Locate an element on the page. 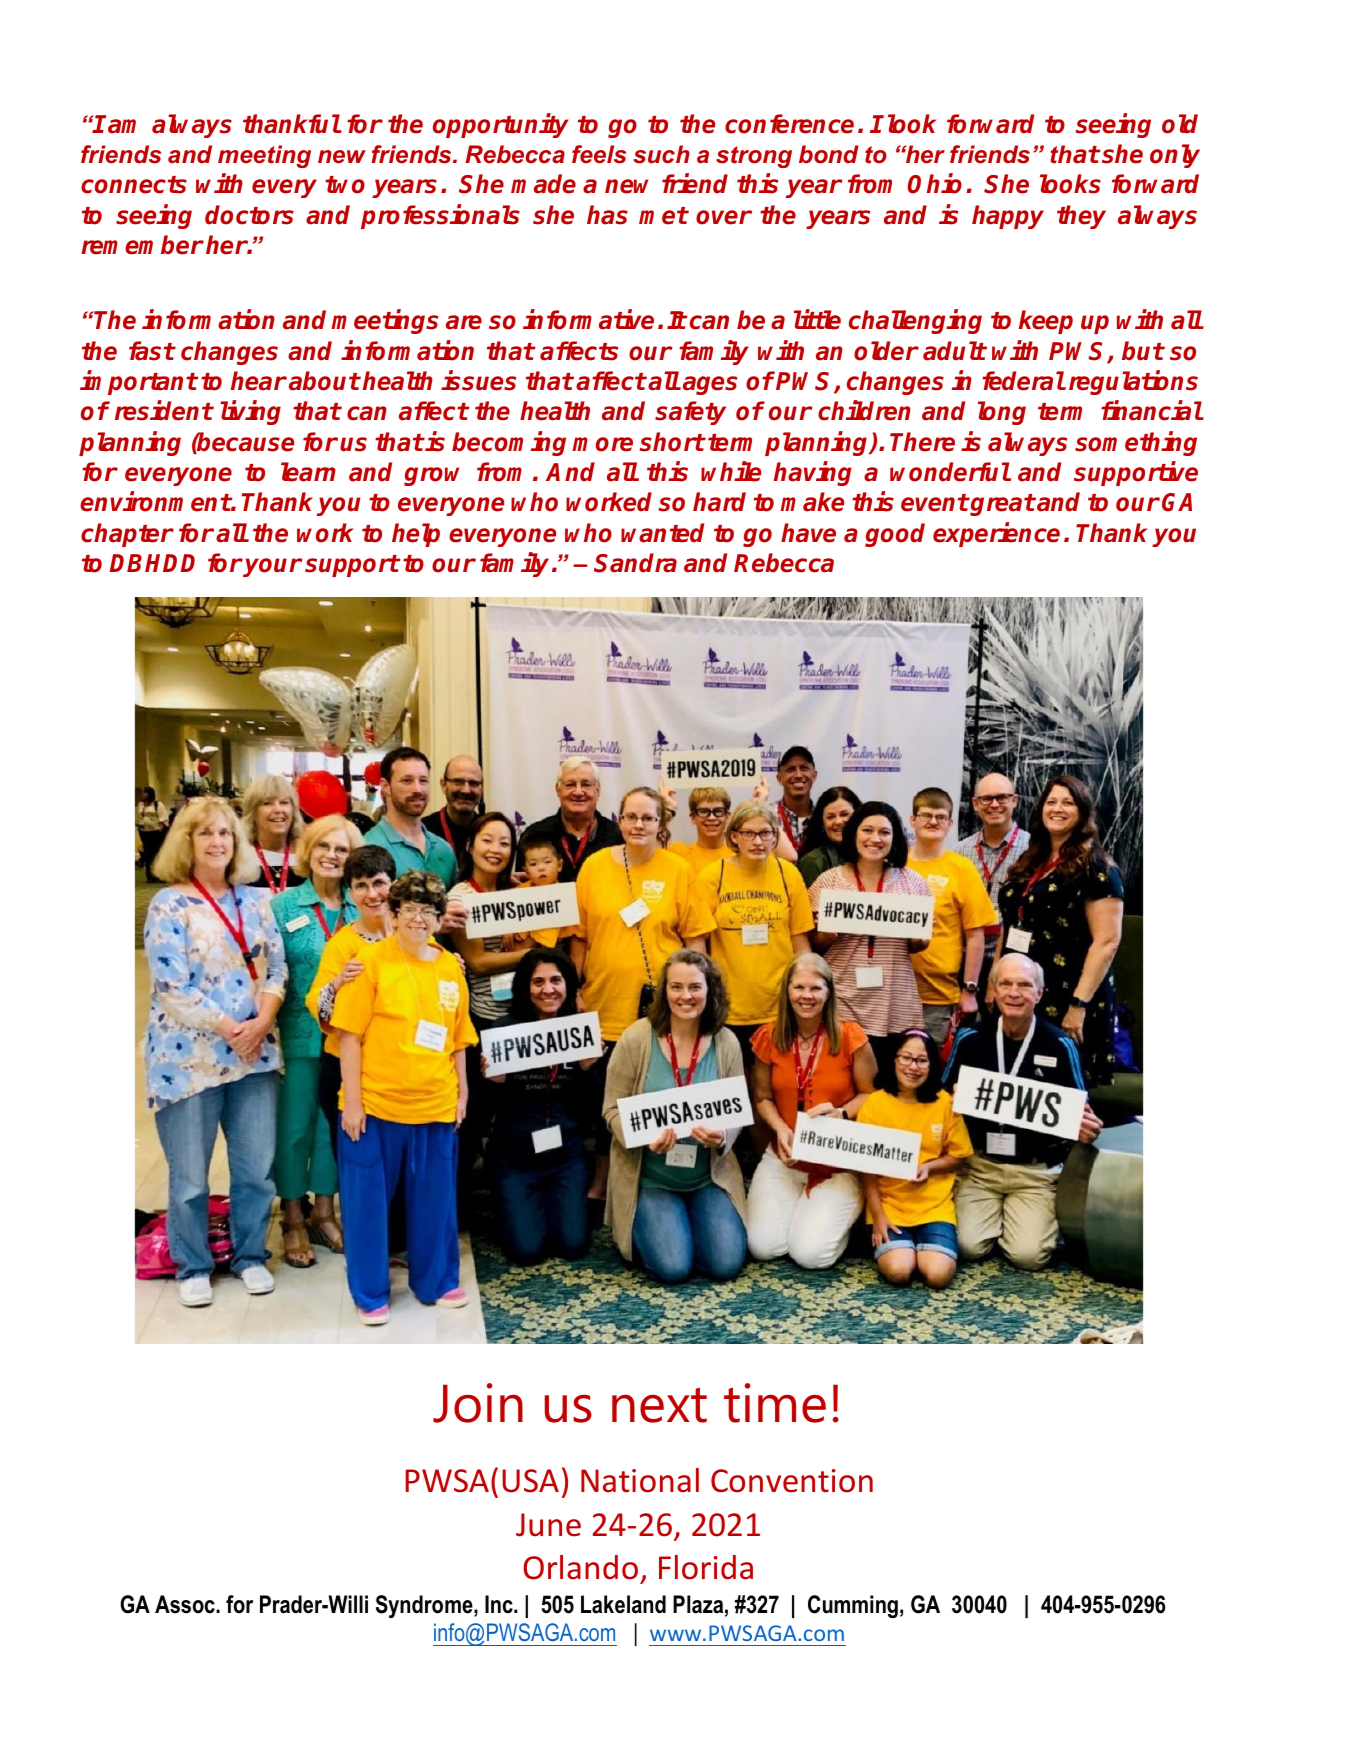 The width and height of the page is (1358, 1758). they is located at coordinates (1081, 217).
